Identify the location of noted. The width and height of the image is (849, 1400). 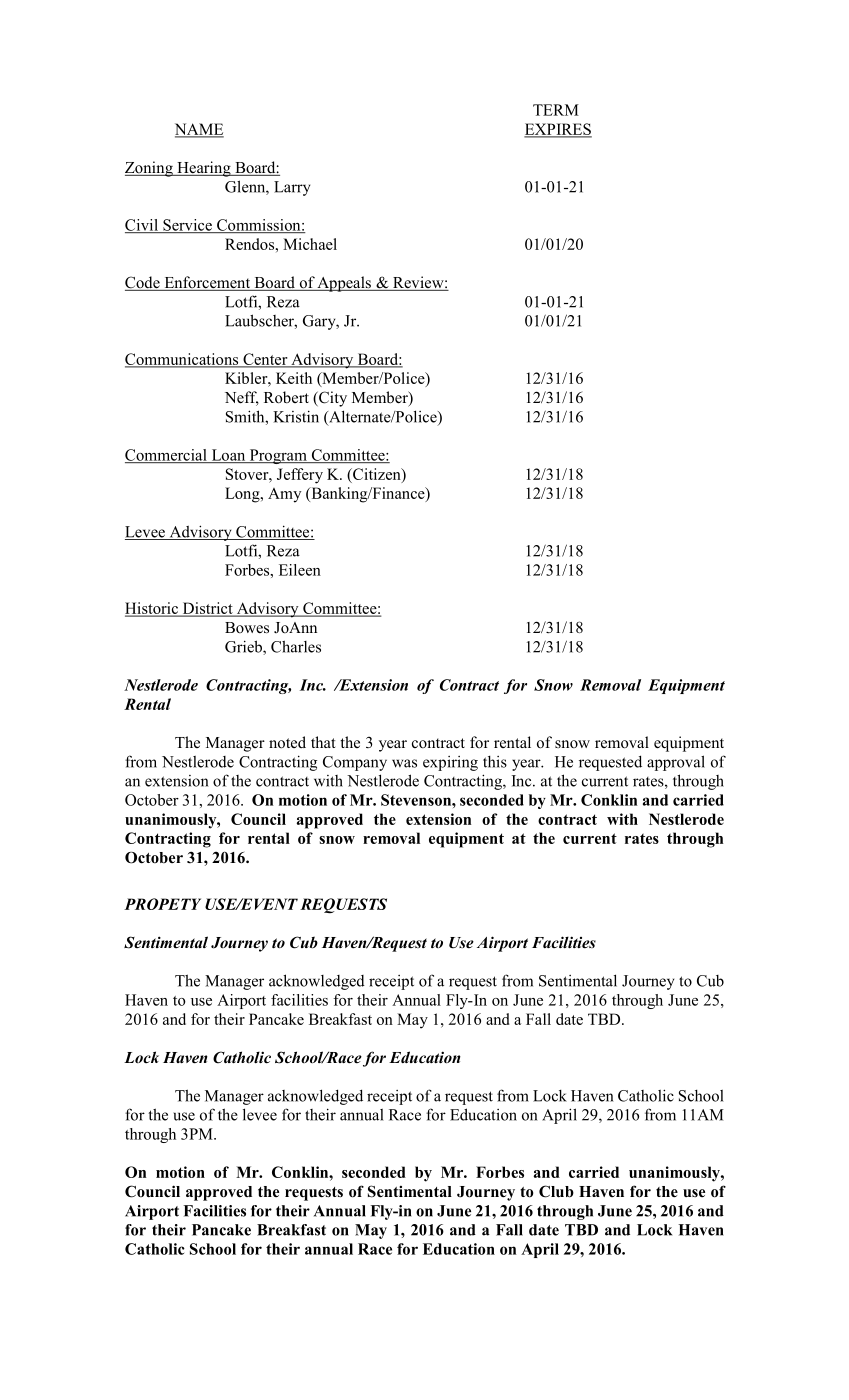
(287, 742).
